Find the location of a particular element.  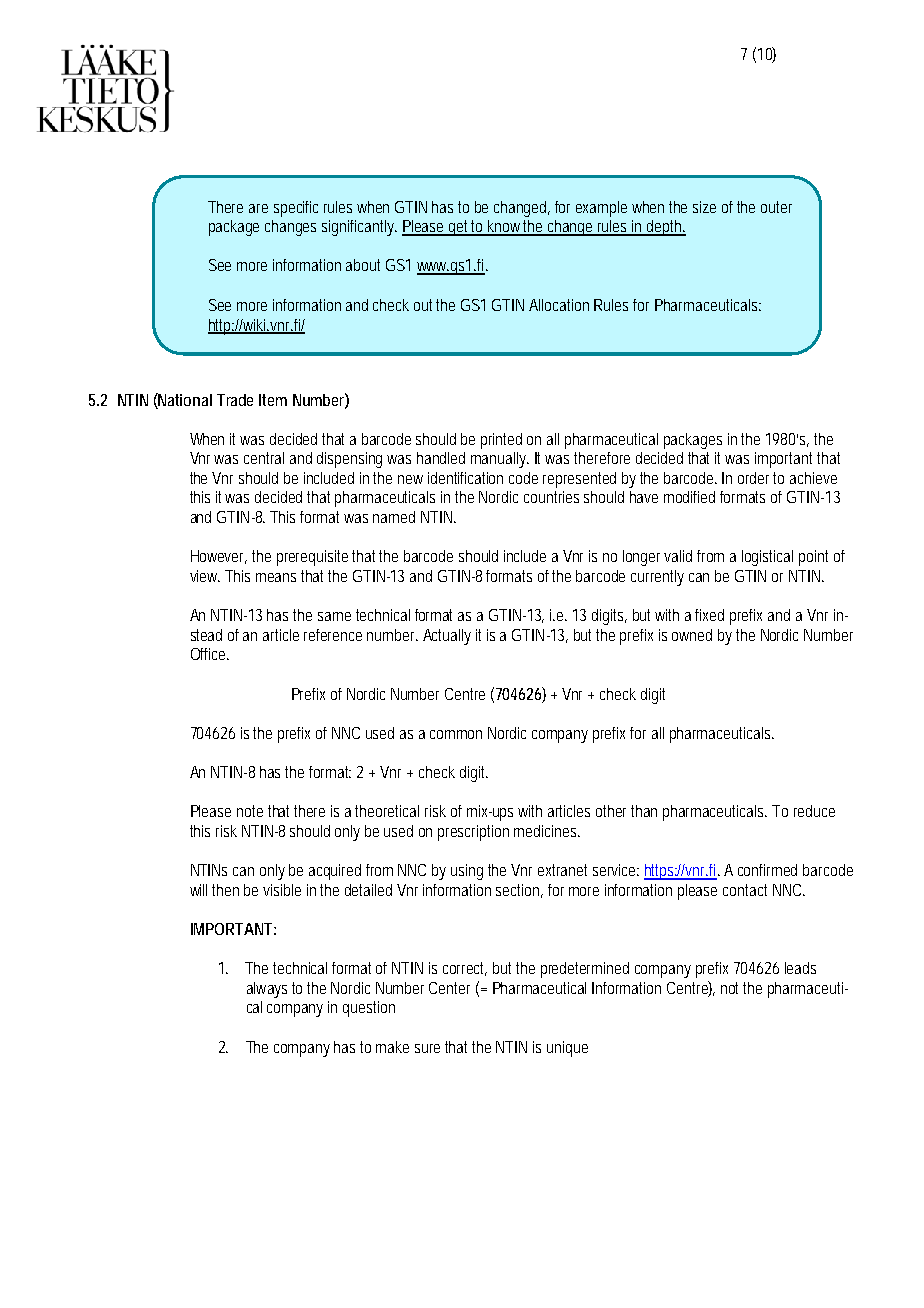

owned is located at coordinates (692, 635).
